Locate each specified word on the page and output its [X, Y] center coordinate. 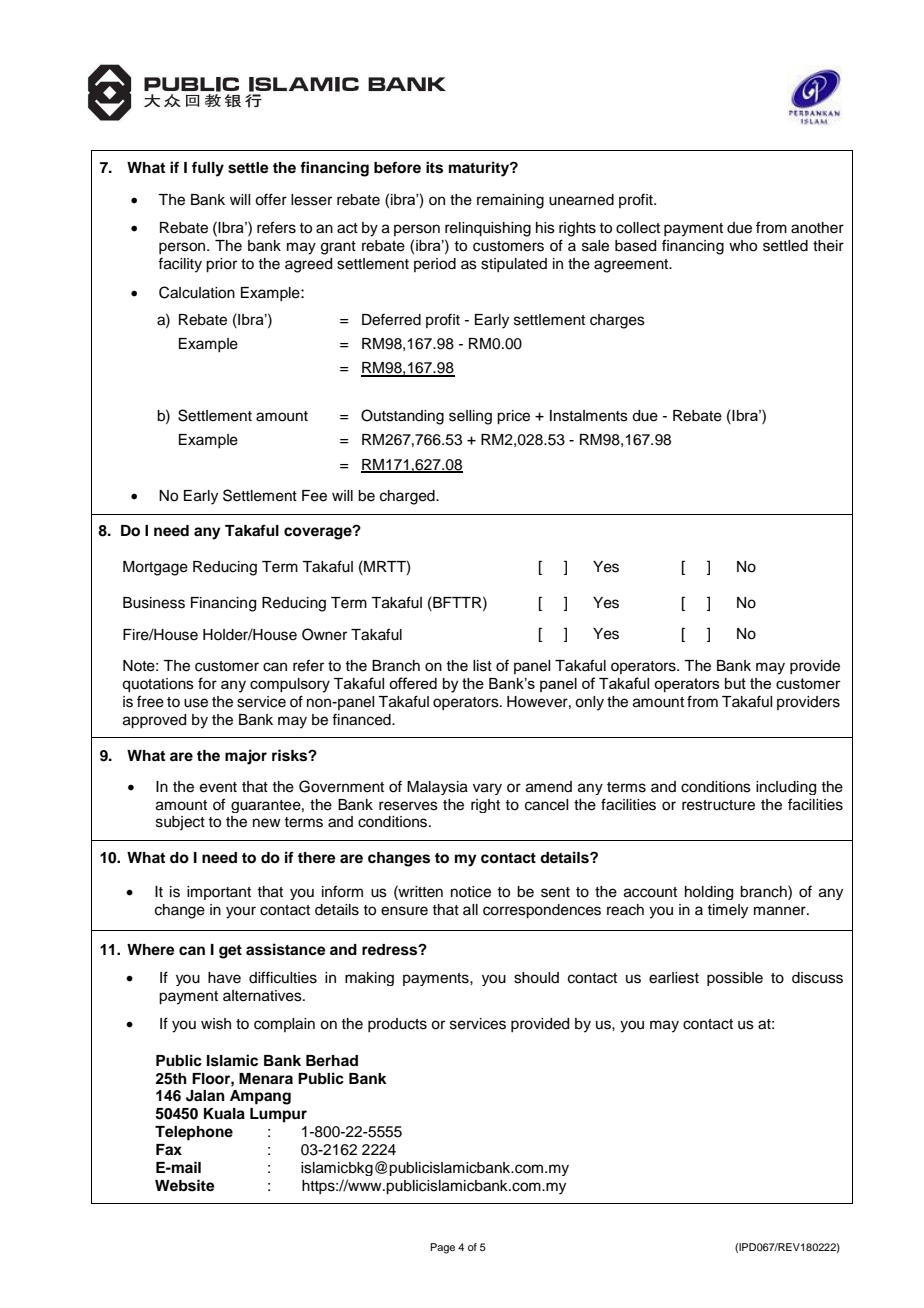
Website [185, 1185]
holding [709, 893]
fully [208, 169]
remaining [510, 201]
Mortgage [155, 568]
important [219, 893]
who [743, 246]
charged [408, 497]
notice [471, 892]
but [735, 683]
